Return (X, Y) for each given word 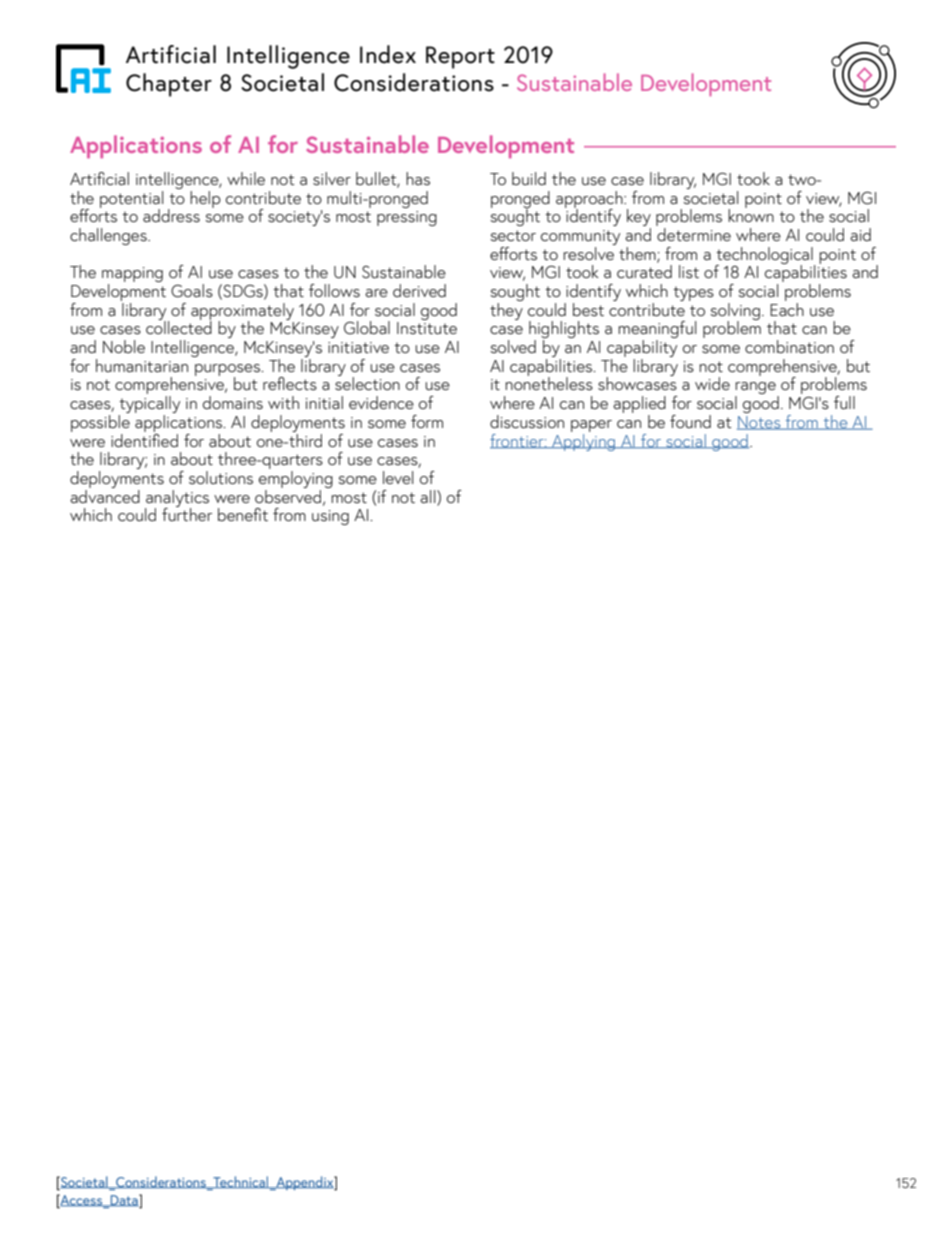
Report (460, 57)
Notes (760, 423)
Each (787, 308)
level (398, 477)
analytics (177, 499)
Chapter (169, 85)
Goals (192, 291)
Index (388, 54)
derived (419, 290)
